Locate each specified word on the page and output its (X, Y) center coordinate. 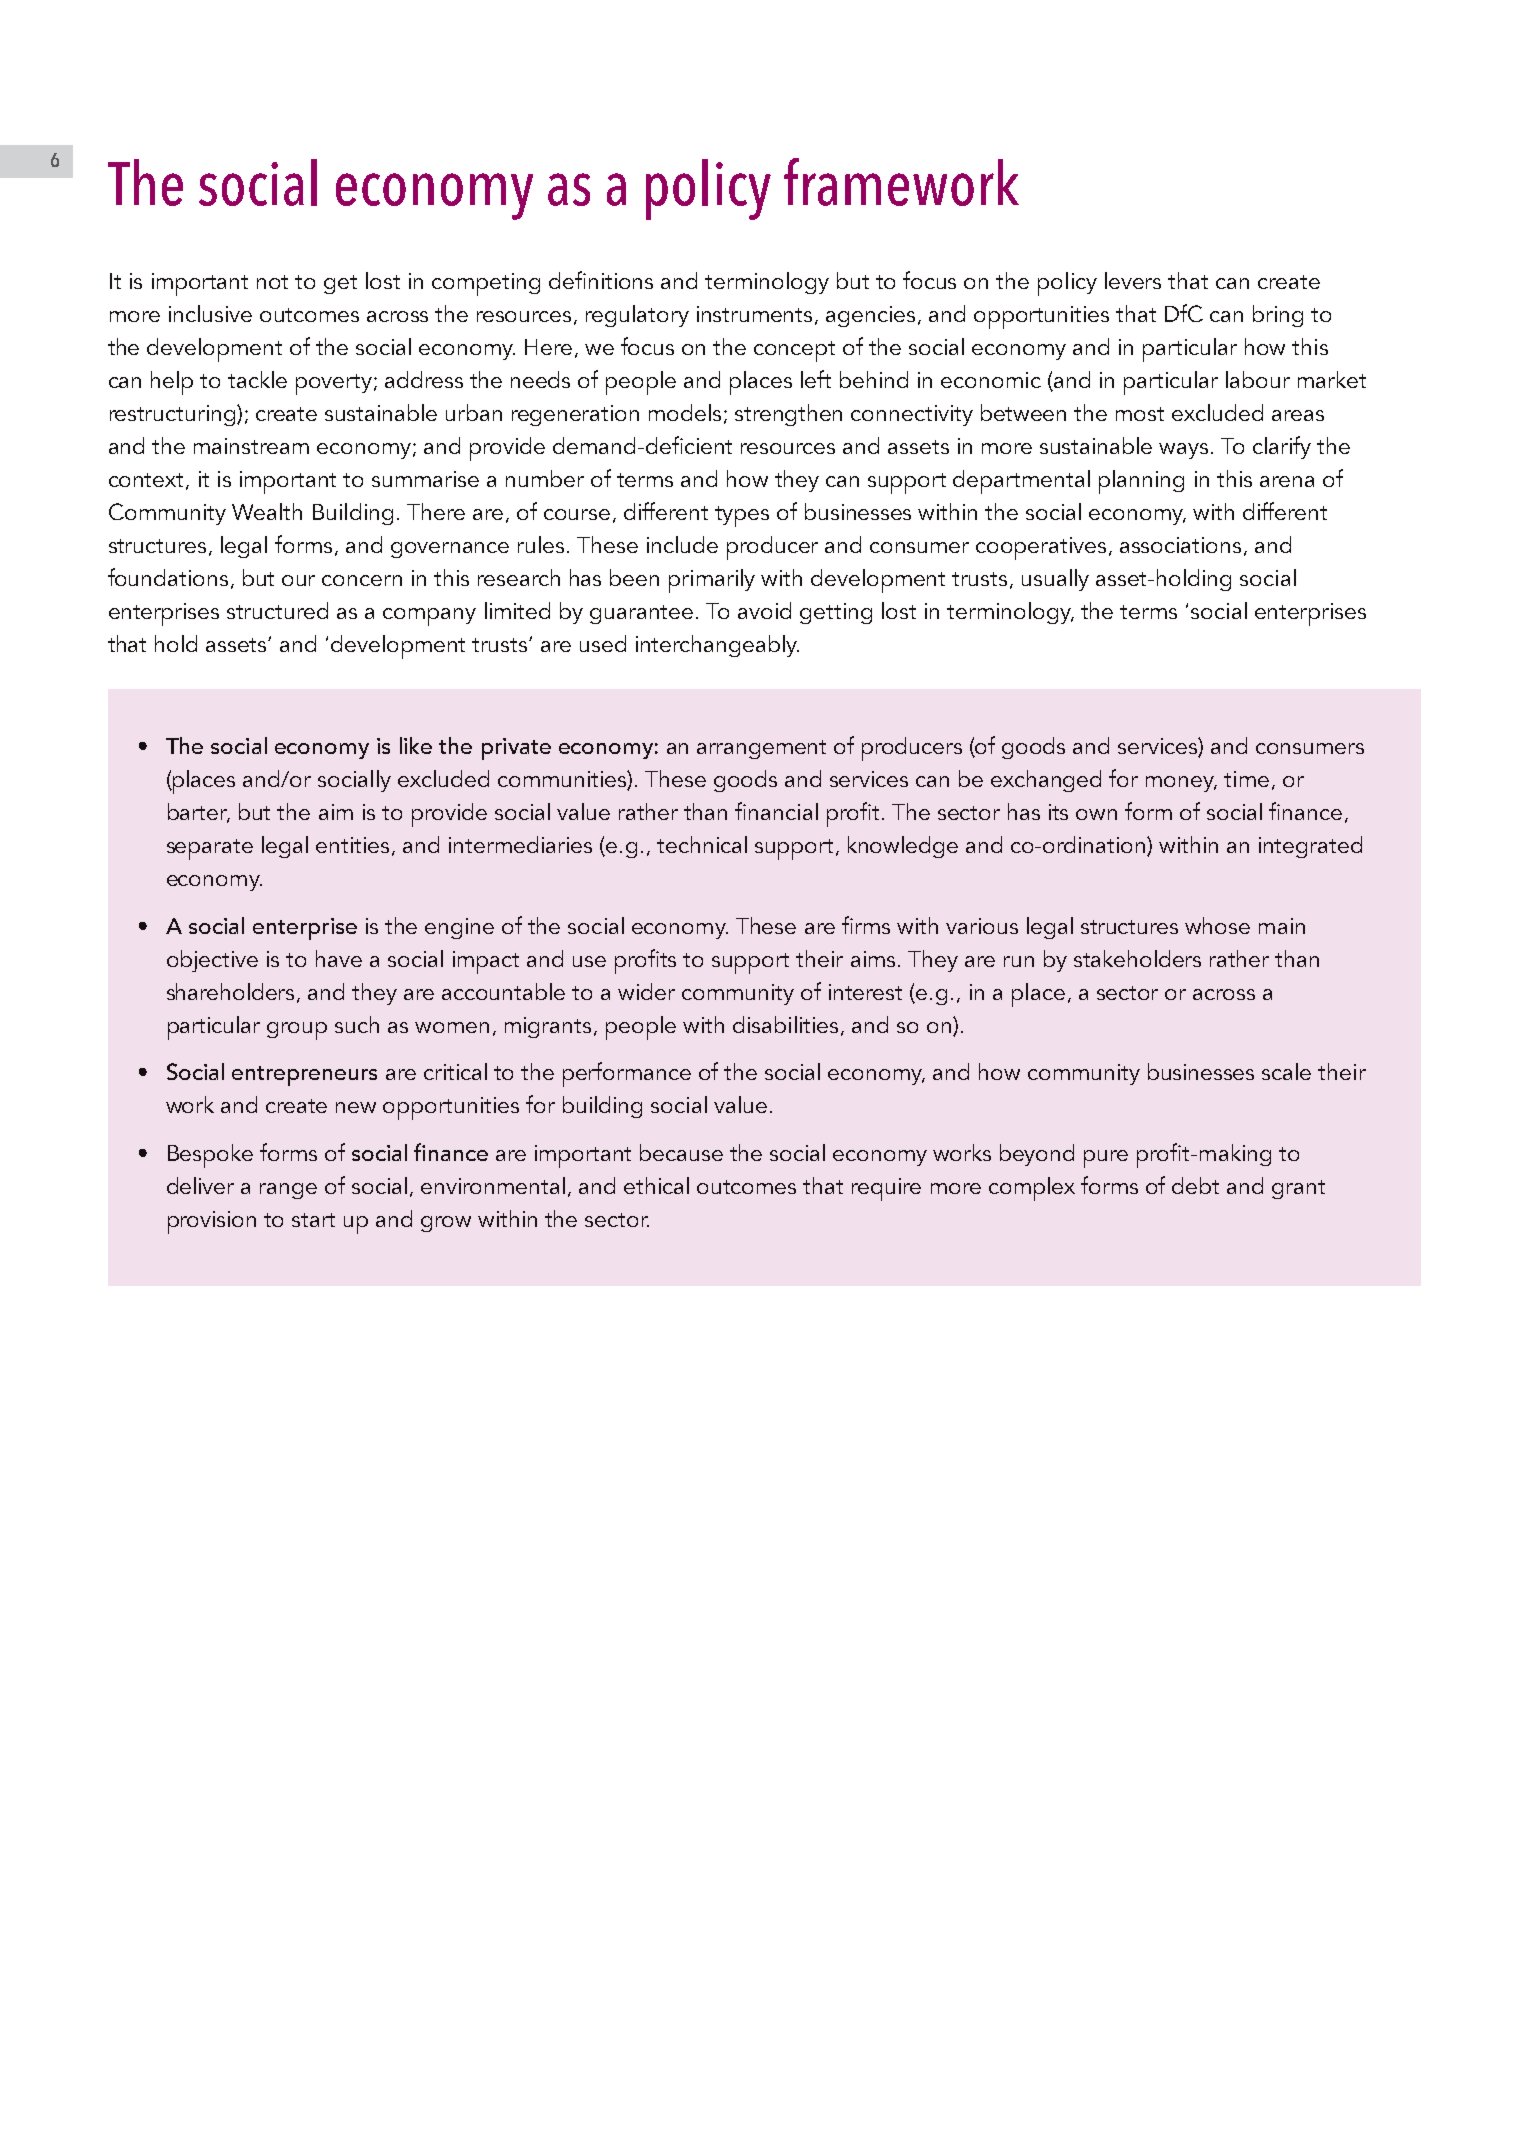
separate (210, 849)
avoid (764, 610)
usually (1055, 580)
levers (1133, 280)
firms (866, 925)
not (272, 282)
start (313, 1220)
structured (277, 610)
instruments (754, 314)
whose (1217, 925)
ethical (656, 1185)
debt (1195, 1185)
